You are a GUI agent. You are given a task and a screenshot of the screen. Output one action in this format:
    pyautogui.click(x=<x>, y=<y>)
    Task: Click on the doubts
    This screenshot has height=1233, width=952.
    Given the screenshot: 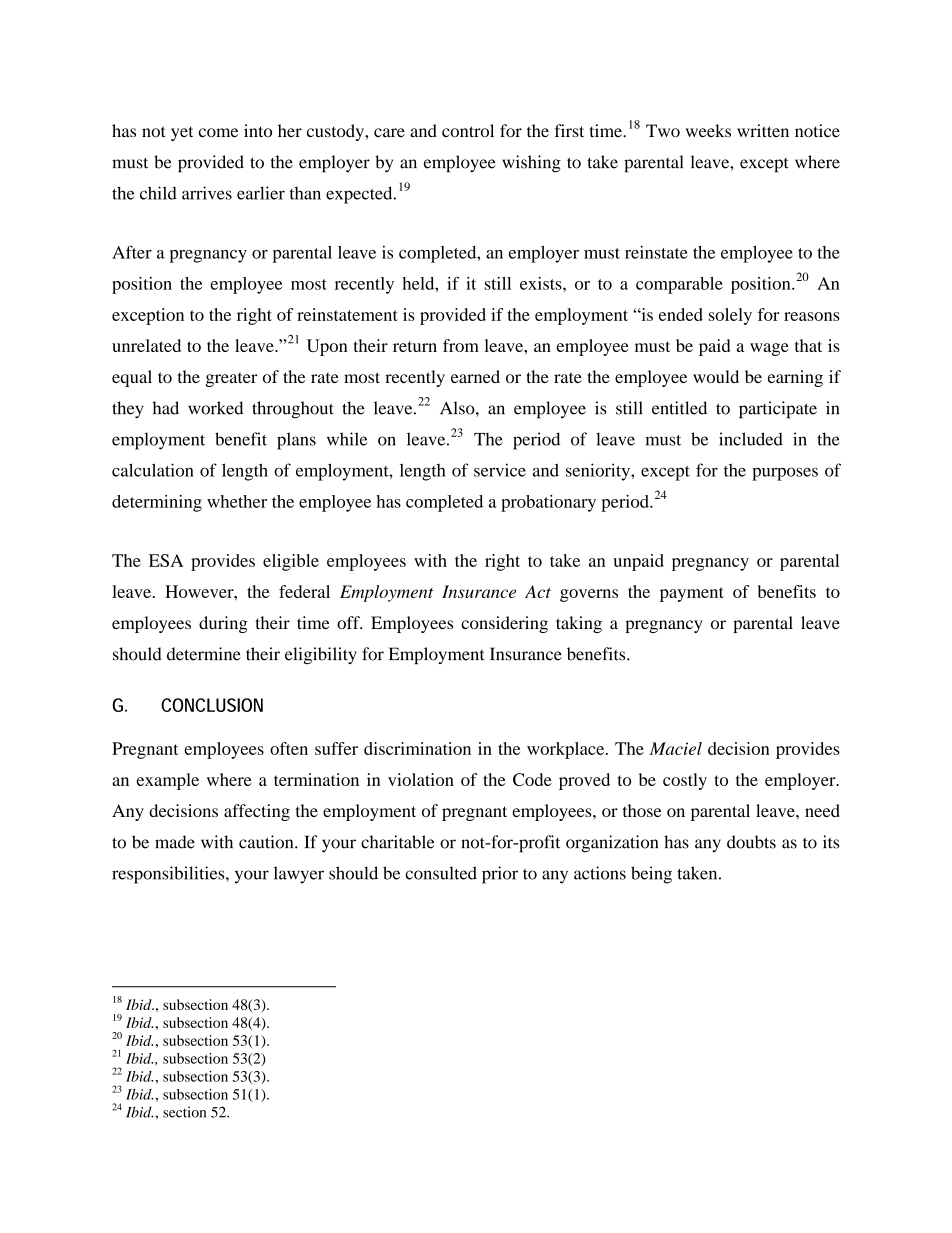 What is the action you would take?
    pyautogui.click(x=751, y=842)
